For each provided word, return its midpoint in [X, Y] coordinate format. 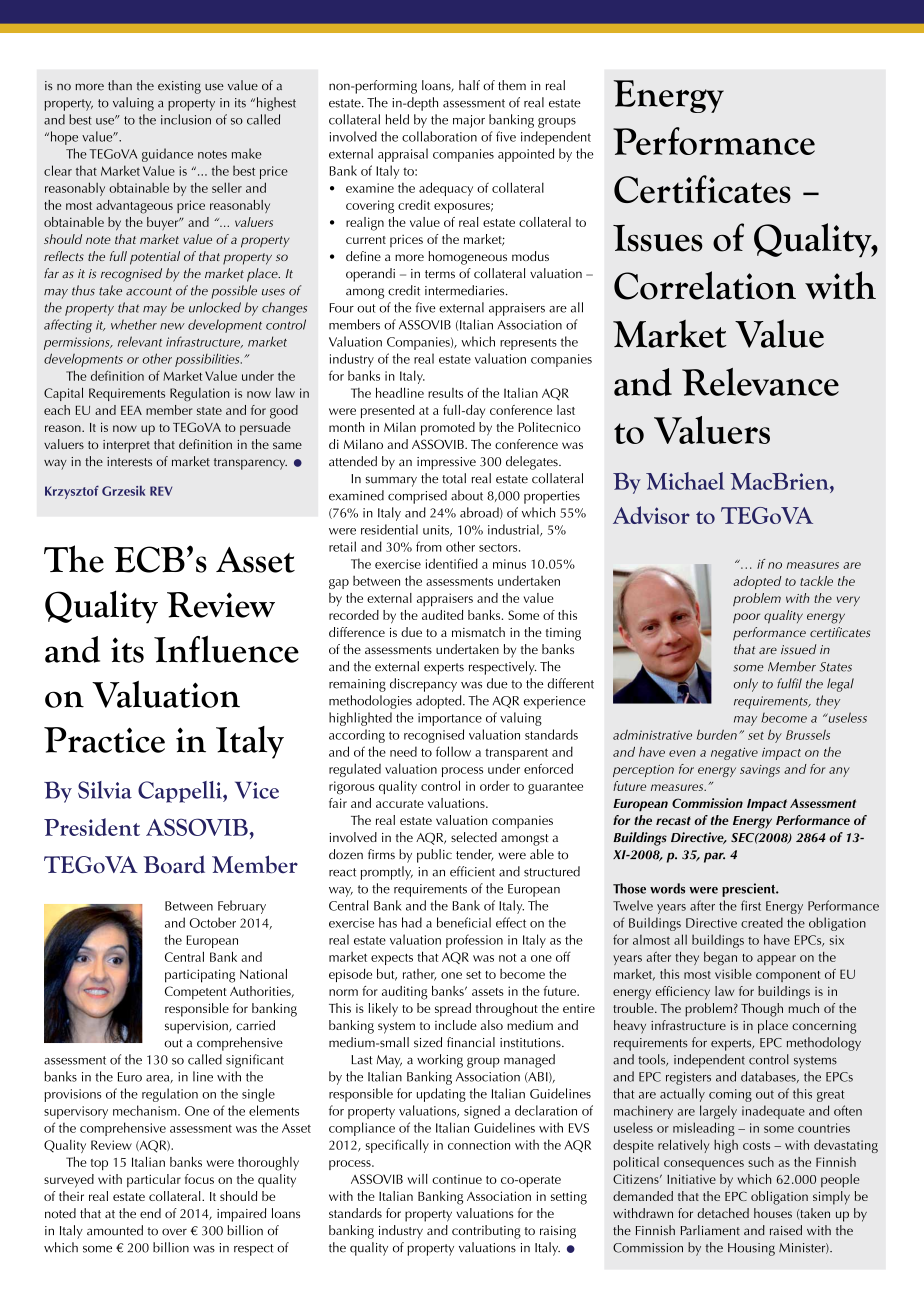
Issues [658, 238]
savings [760, 771]
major [469, 121]
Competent [196, 993]
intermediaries [466, 290]
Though [762, 1010]
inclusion [186, 119]
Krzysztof [72, 492]
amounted [115, 1230]
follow [453, 751]
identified [452, 563]
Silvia [105, 790]
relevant [140, 341]
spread [453, 1010]
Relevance [760, 382]
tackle [816, 581]
